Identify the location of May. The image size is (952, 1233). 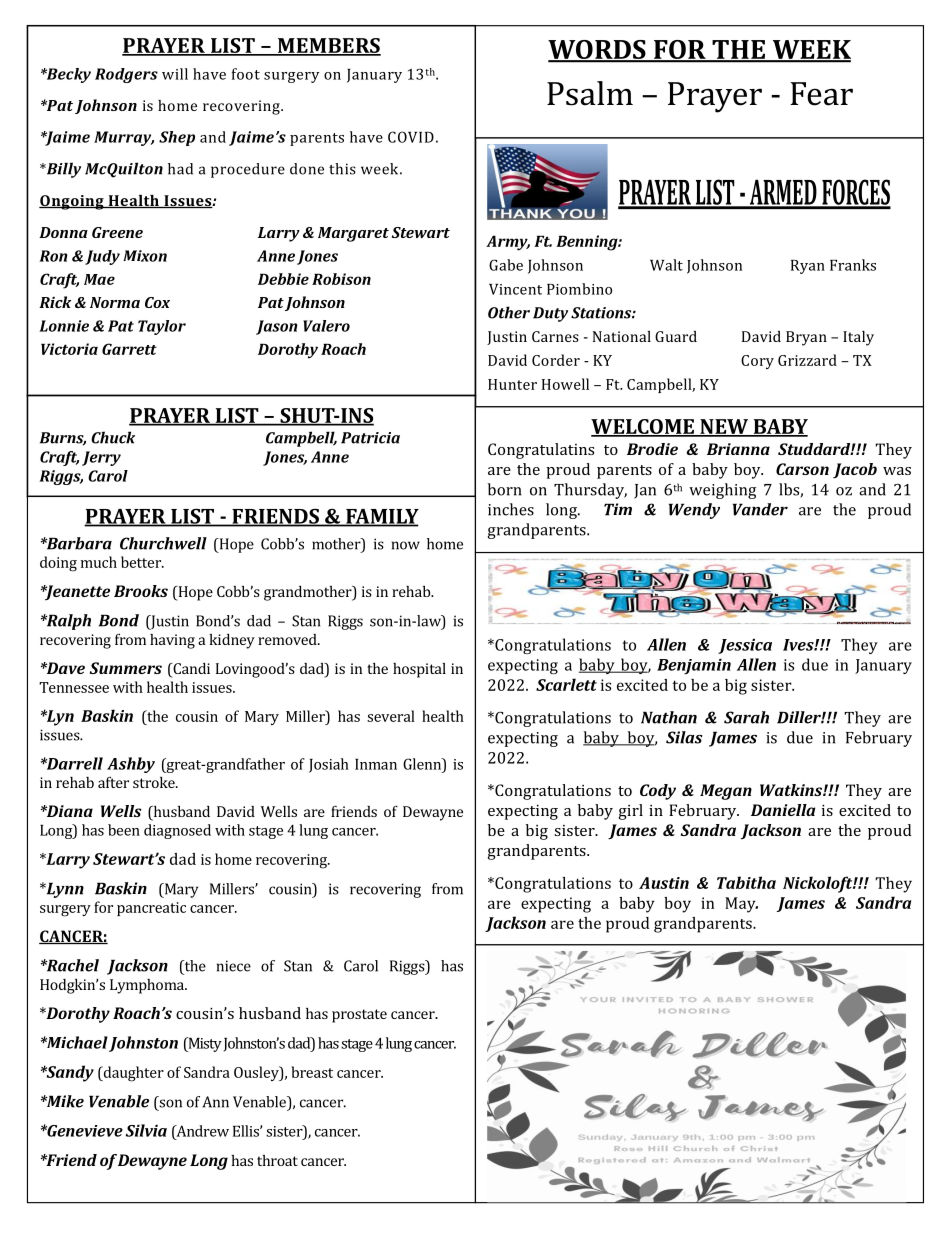
(741, 905).
